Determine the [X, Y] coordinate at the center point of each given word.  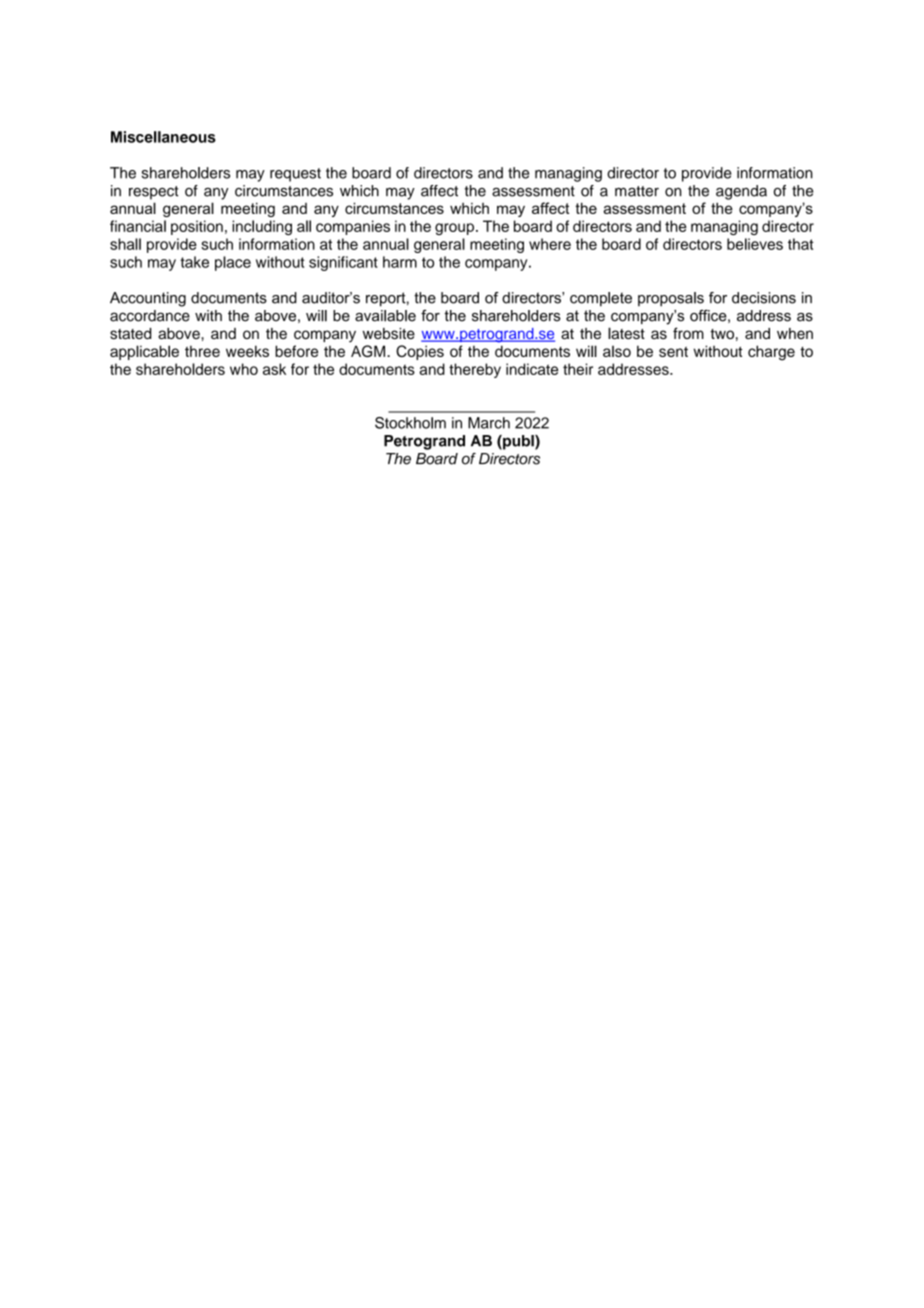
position [197, 227]
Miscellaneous [163, 137]
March [489, 423]
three [202, 351]
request [295, 175]
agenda [741, 192]
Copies [420, 352]
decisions [764, 298]
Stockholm [410, 423]
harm [400, 262]
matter [637, 191]
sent [673, 352]
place [233, 263]
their [578, 369]
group [454, 229]
